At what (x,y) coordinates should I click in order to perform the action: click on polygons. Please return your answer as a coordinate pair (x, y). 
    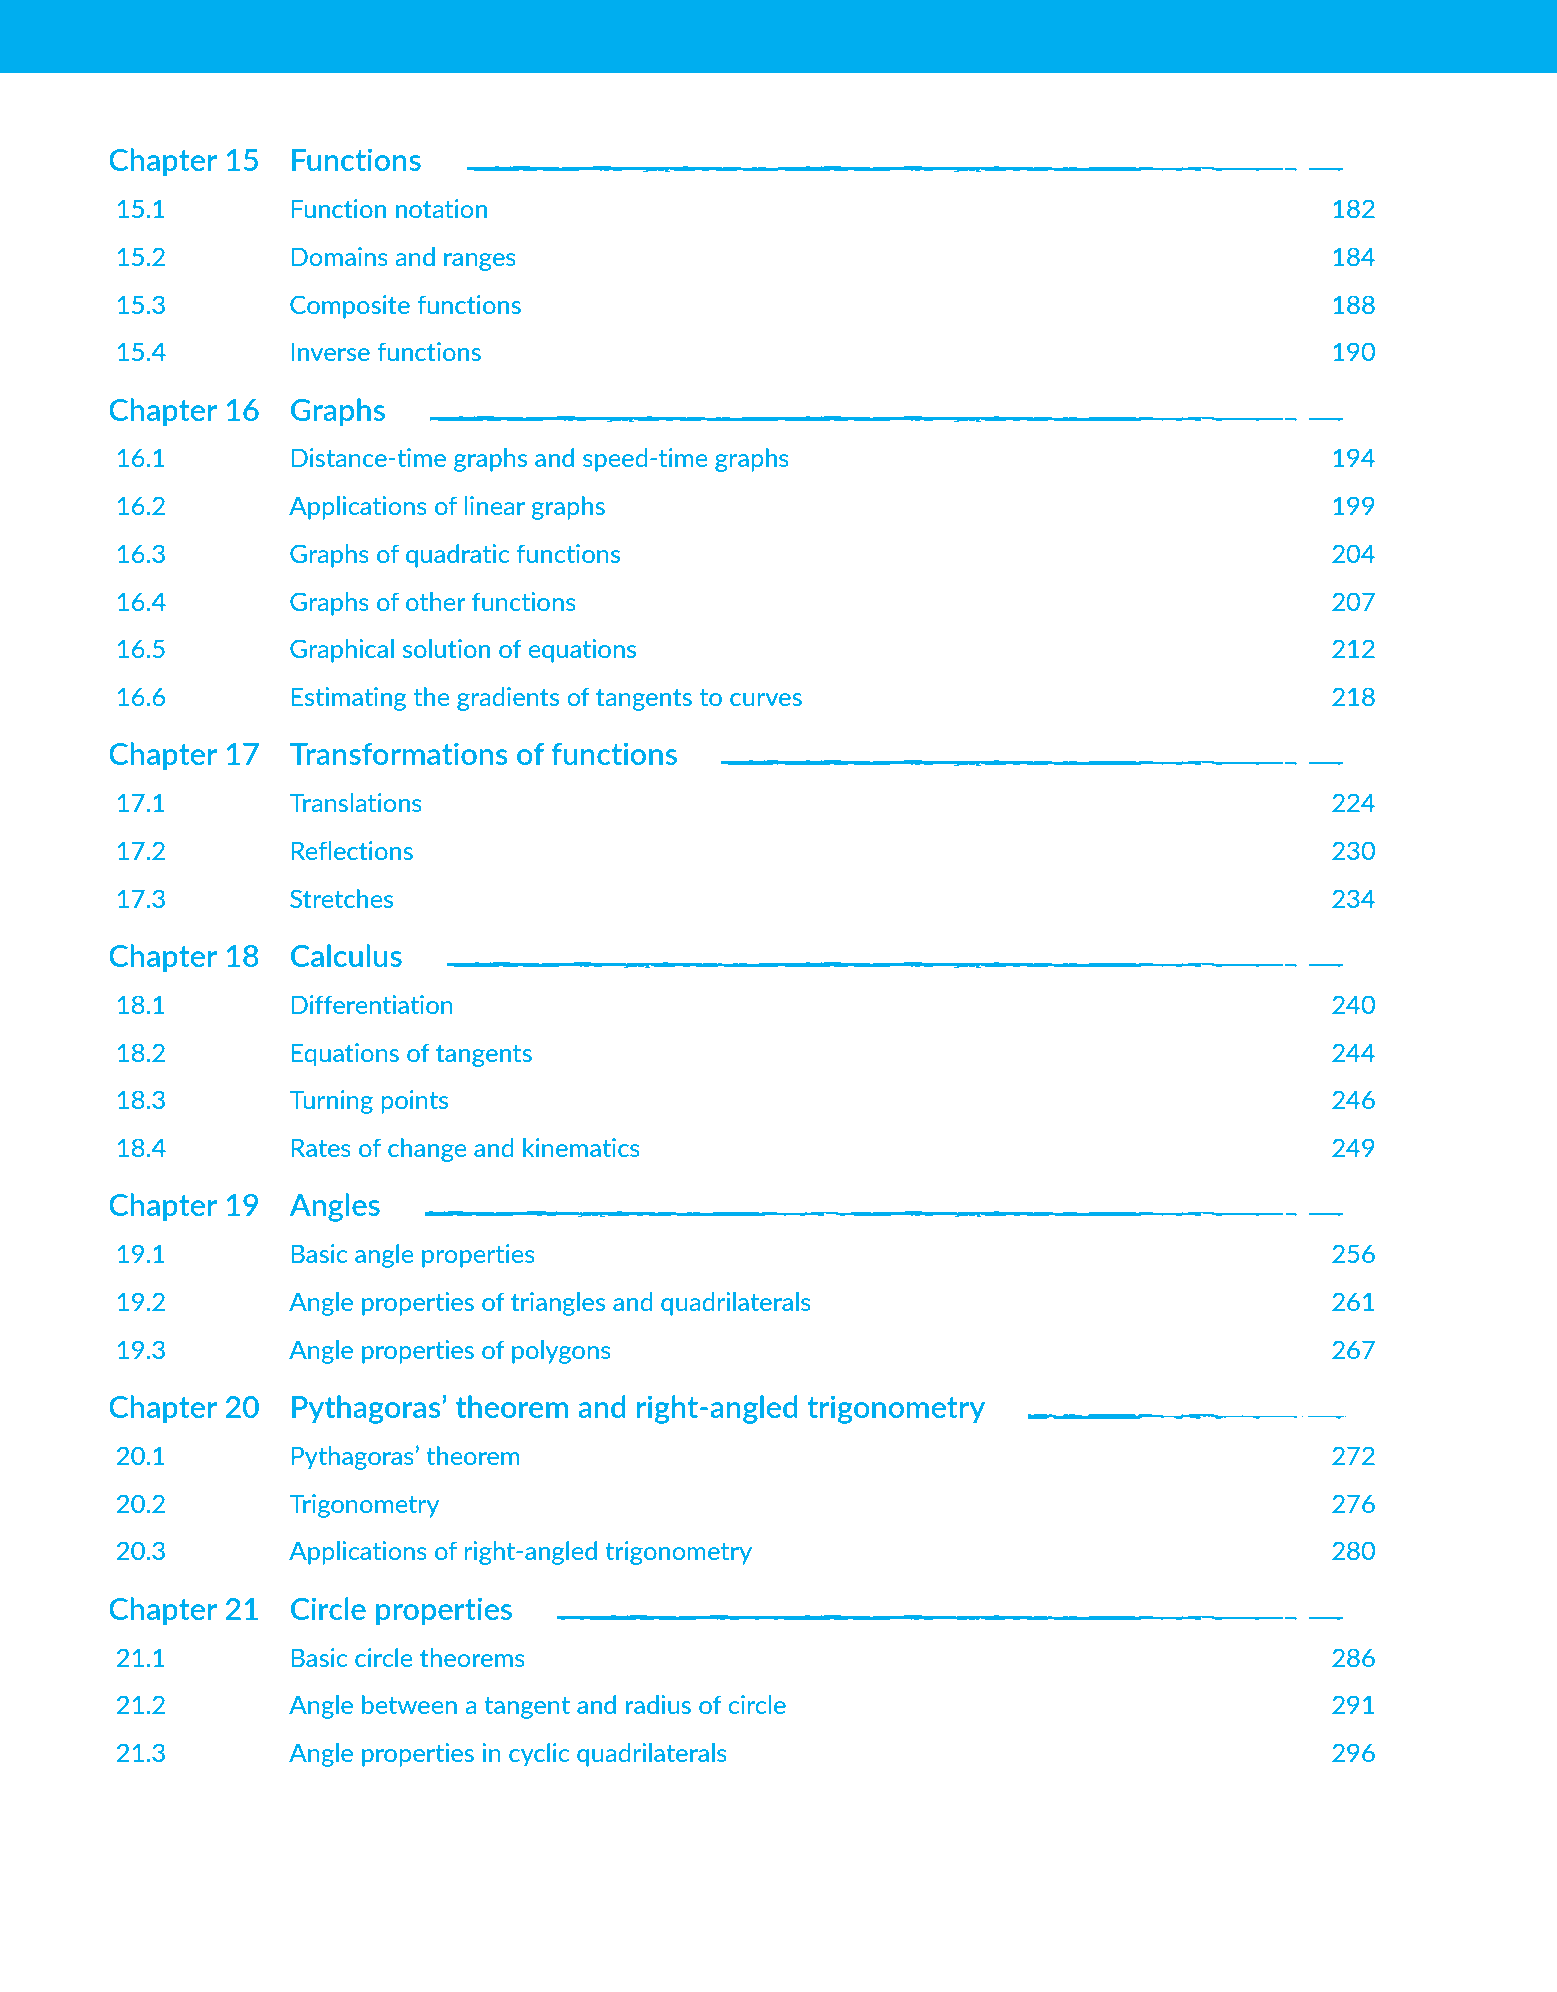
    Looking at the image, I should click on (561, 1352).
